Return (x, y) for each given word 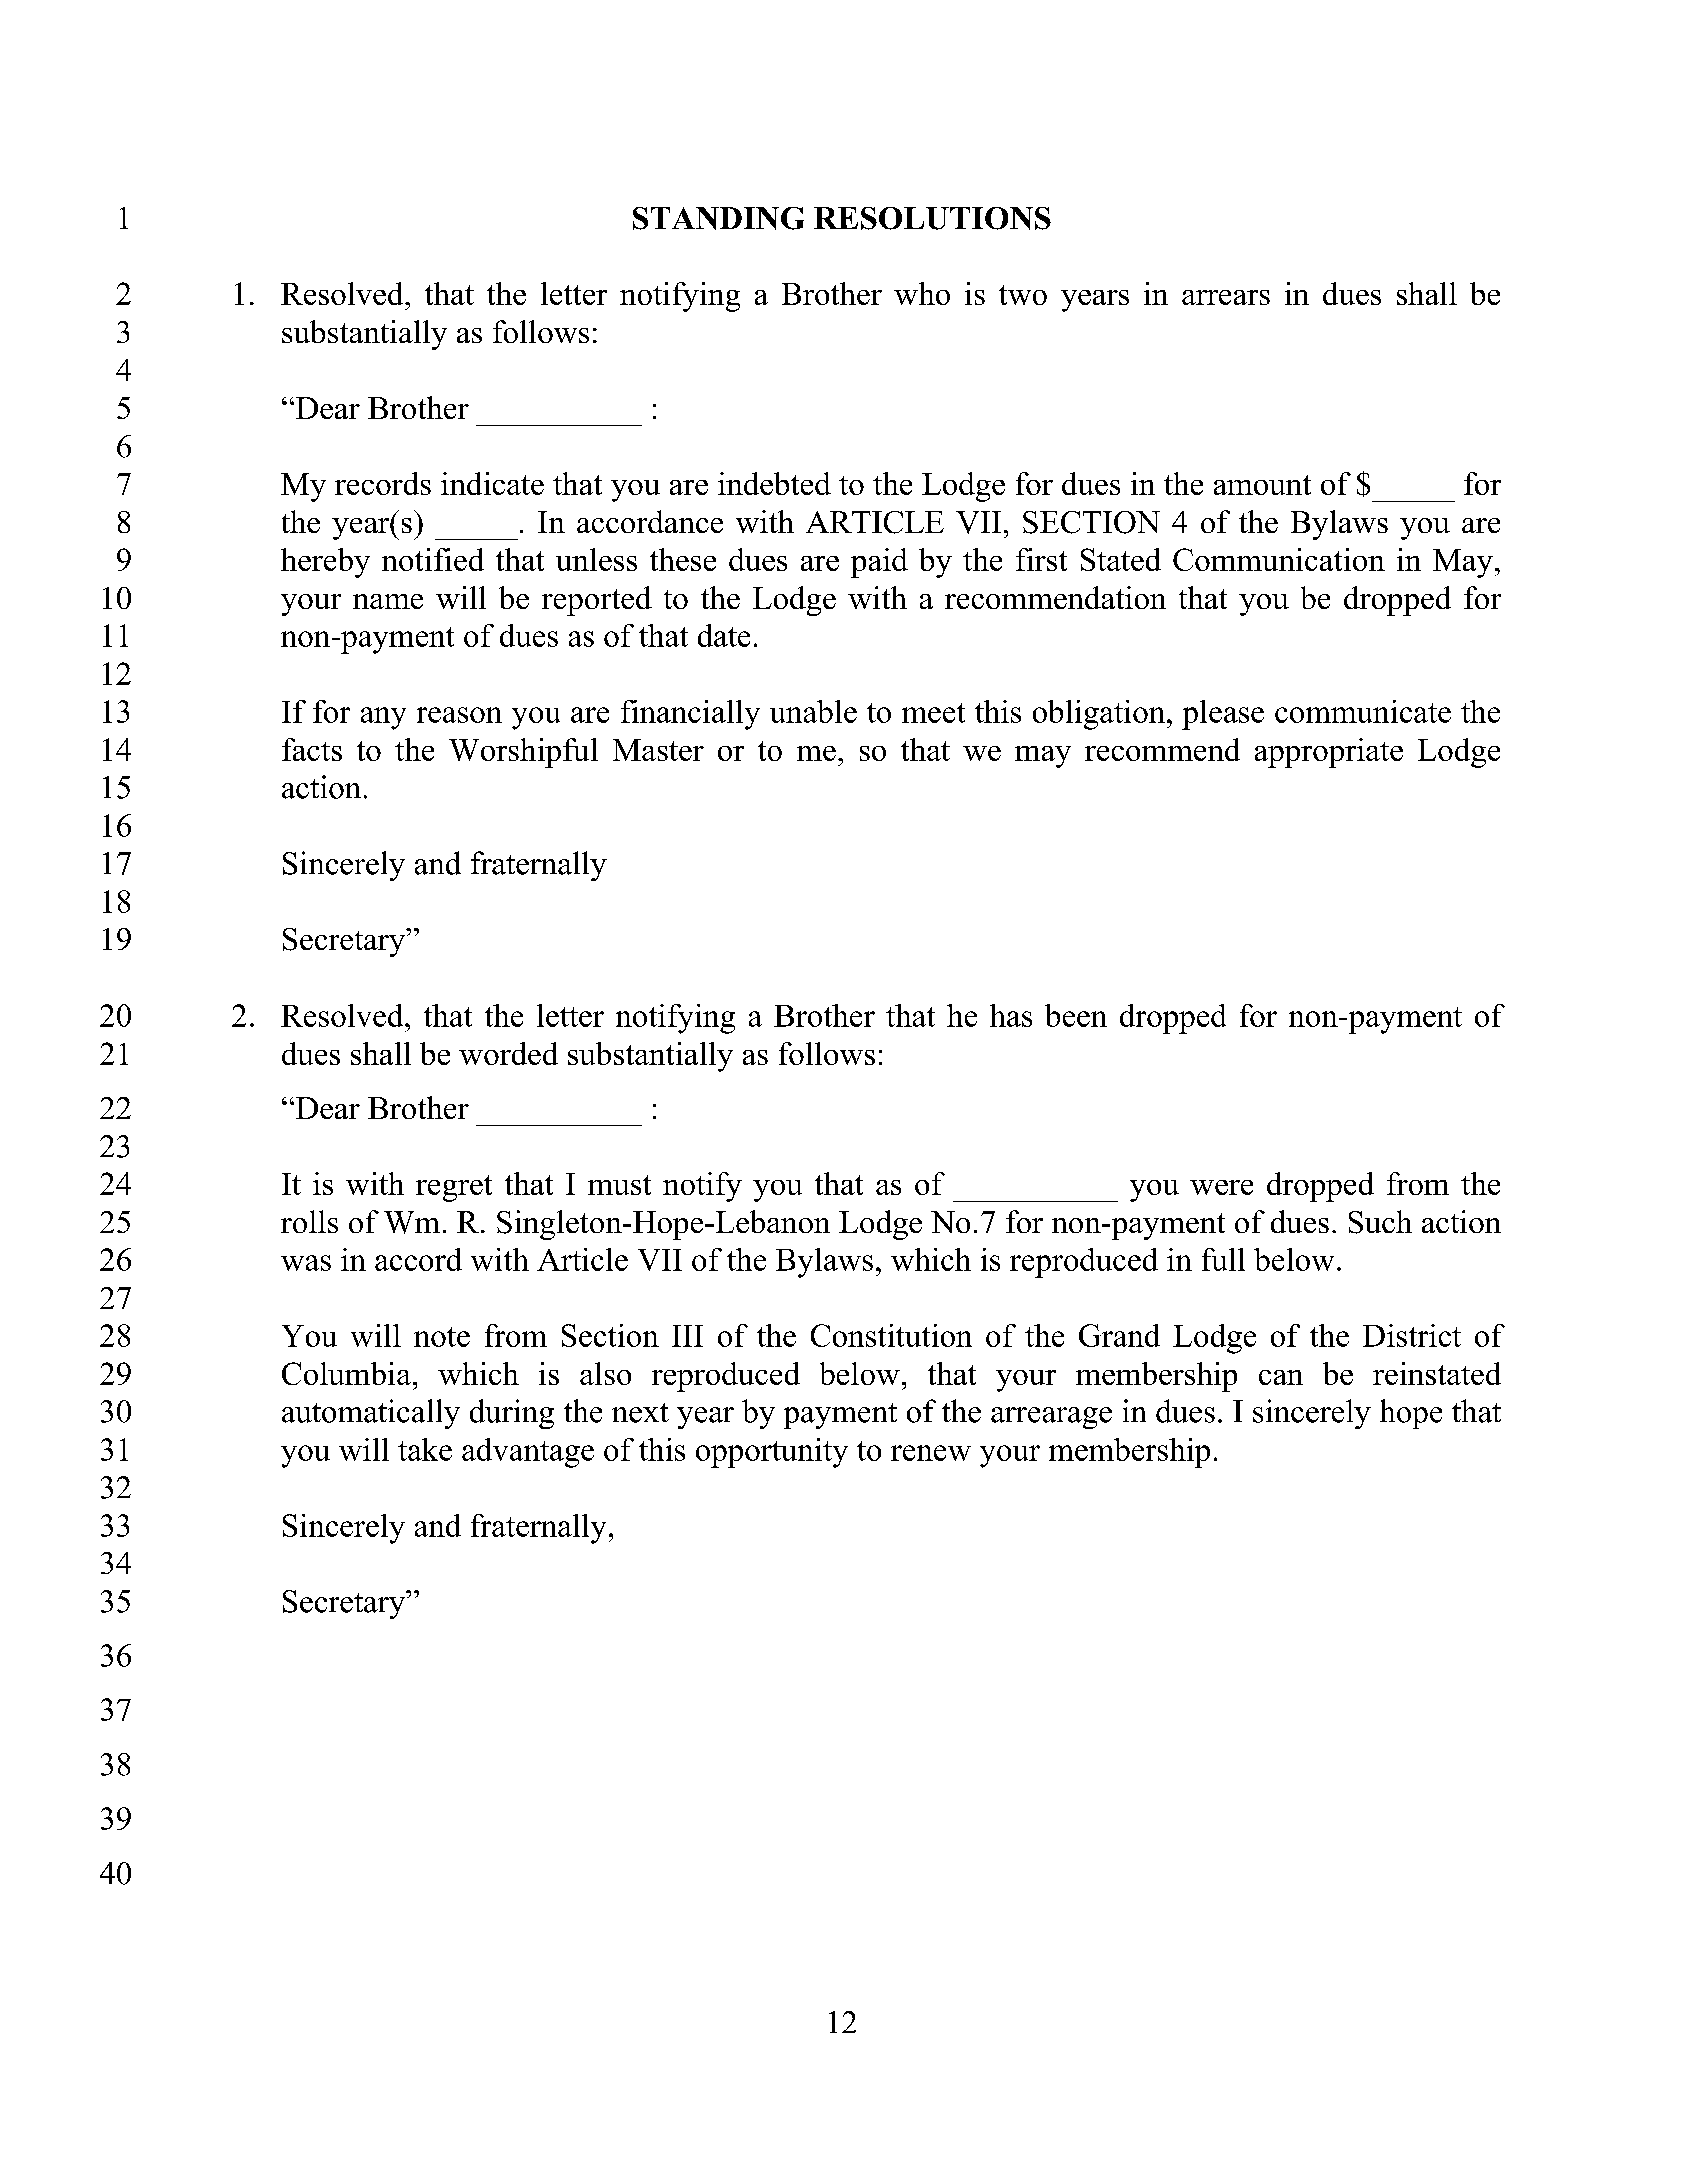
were (1221, 1187)
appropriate (1329, 753)
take (425, 1449)
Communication (1279, 559)
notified (433, 559)
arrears (1226, 297)
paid (879, 563)
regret (454, 1188)
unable (813, 711)
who (922, 293)
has (1011, 1015)
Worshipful (523, 753)
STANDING (718, 218)
